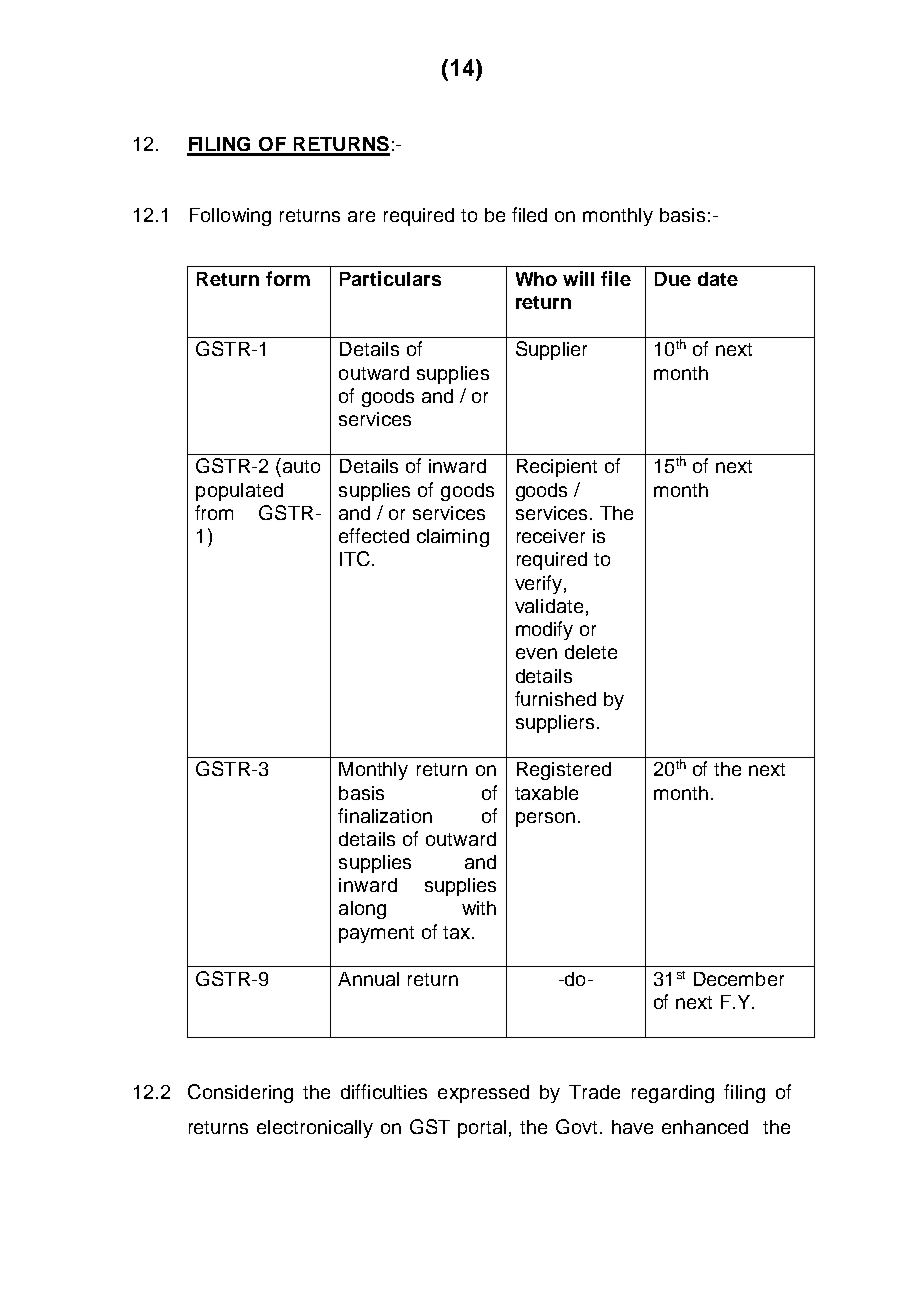 The image size is (924, 1308). What do you see at coordinates (591, 652) in the screenshot?
I see `delete` at bounding box center [591, 652].
